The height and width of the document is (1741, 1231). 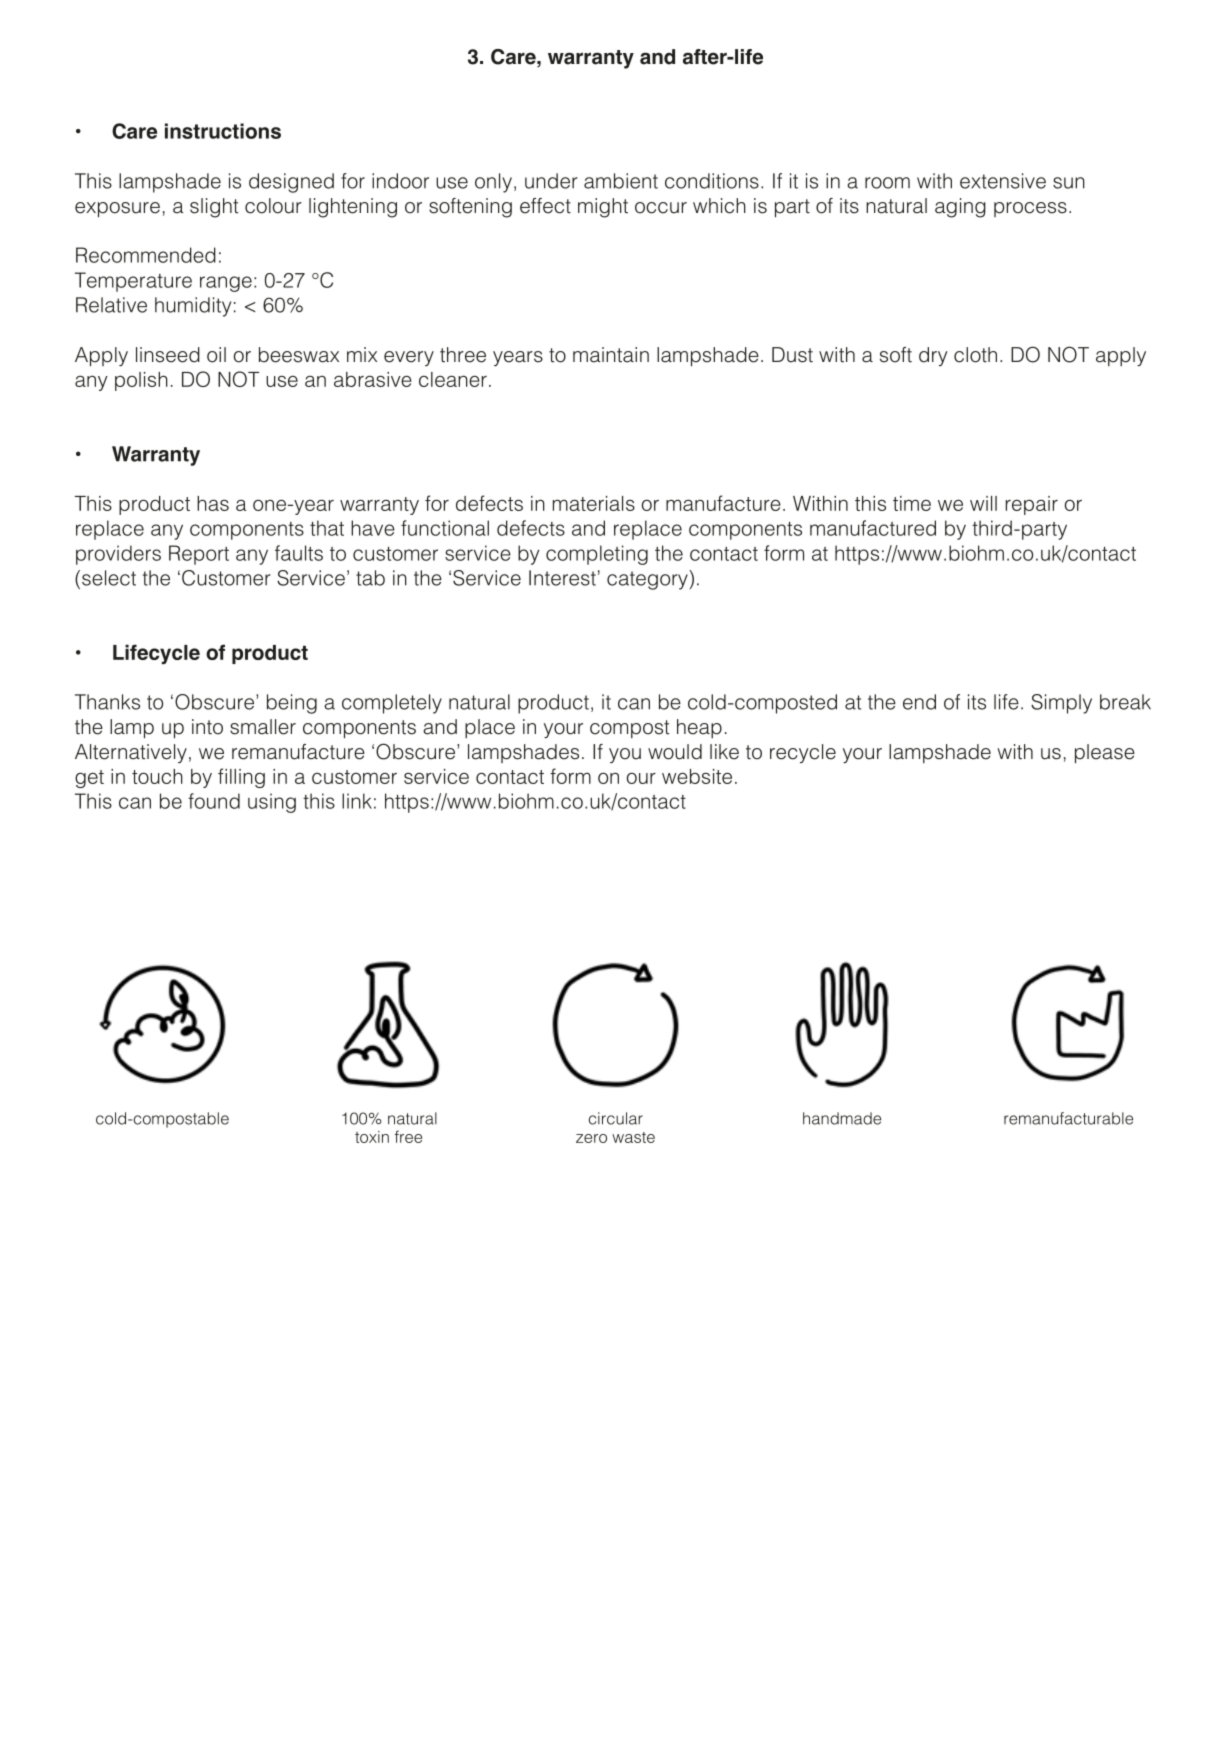 I want to click on select, so click(x=109, y=578).
